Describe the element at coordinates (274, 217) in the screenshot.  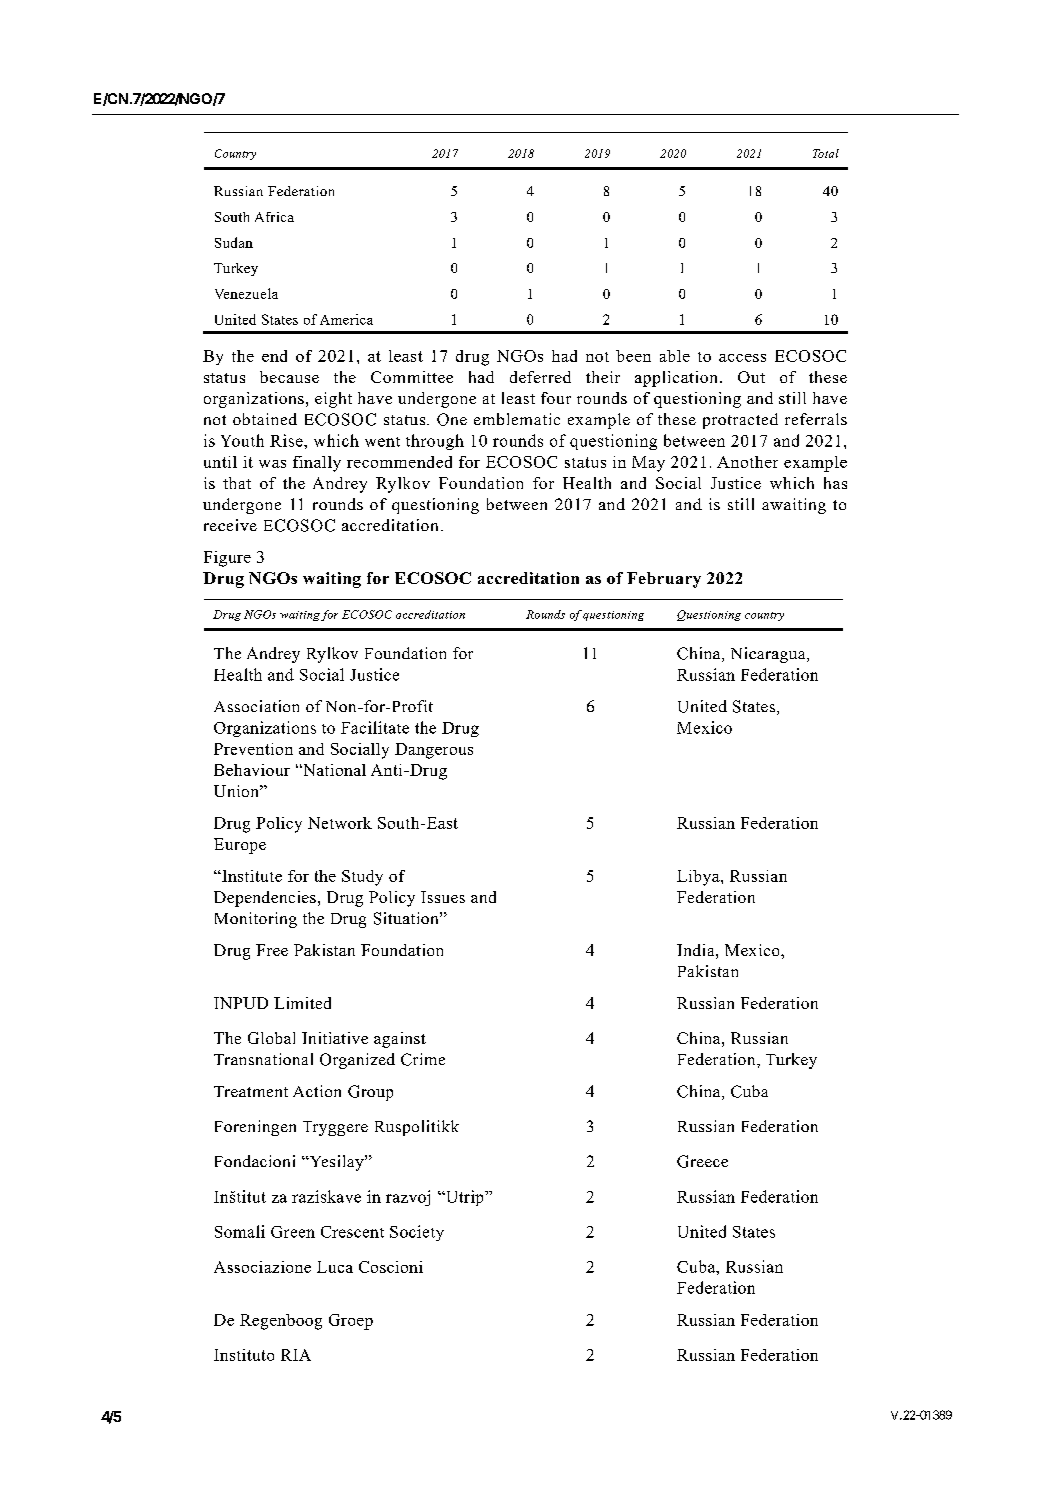
I see `Africa` at that location.
